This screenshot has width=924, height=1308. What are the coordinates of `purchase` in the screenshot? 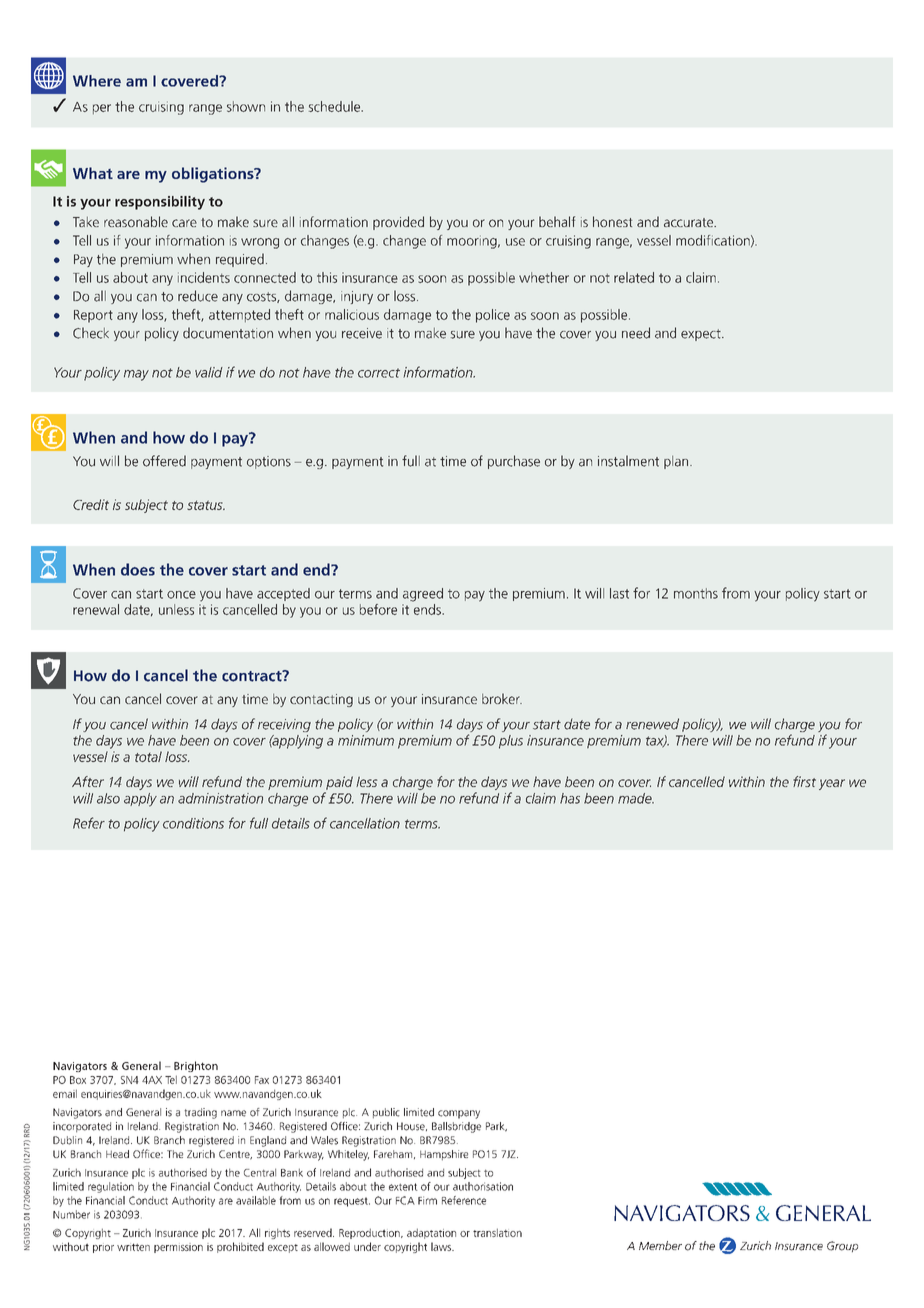 It's located at (514, 462).
